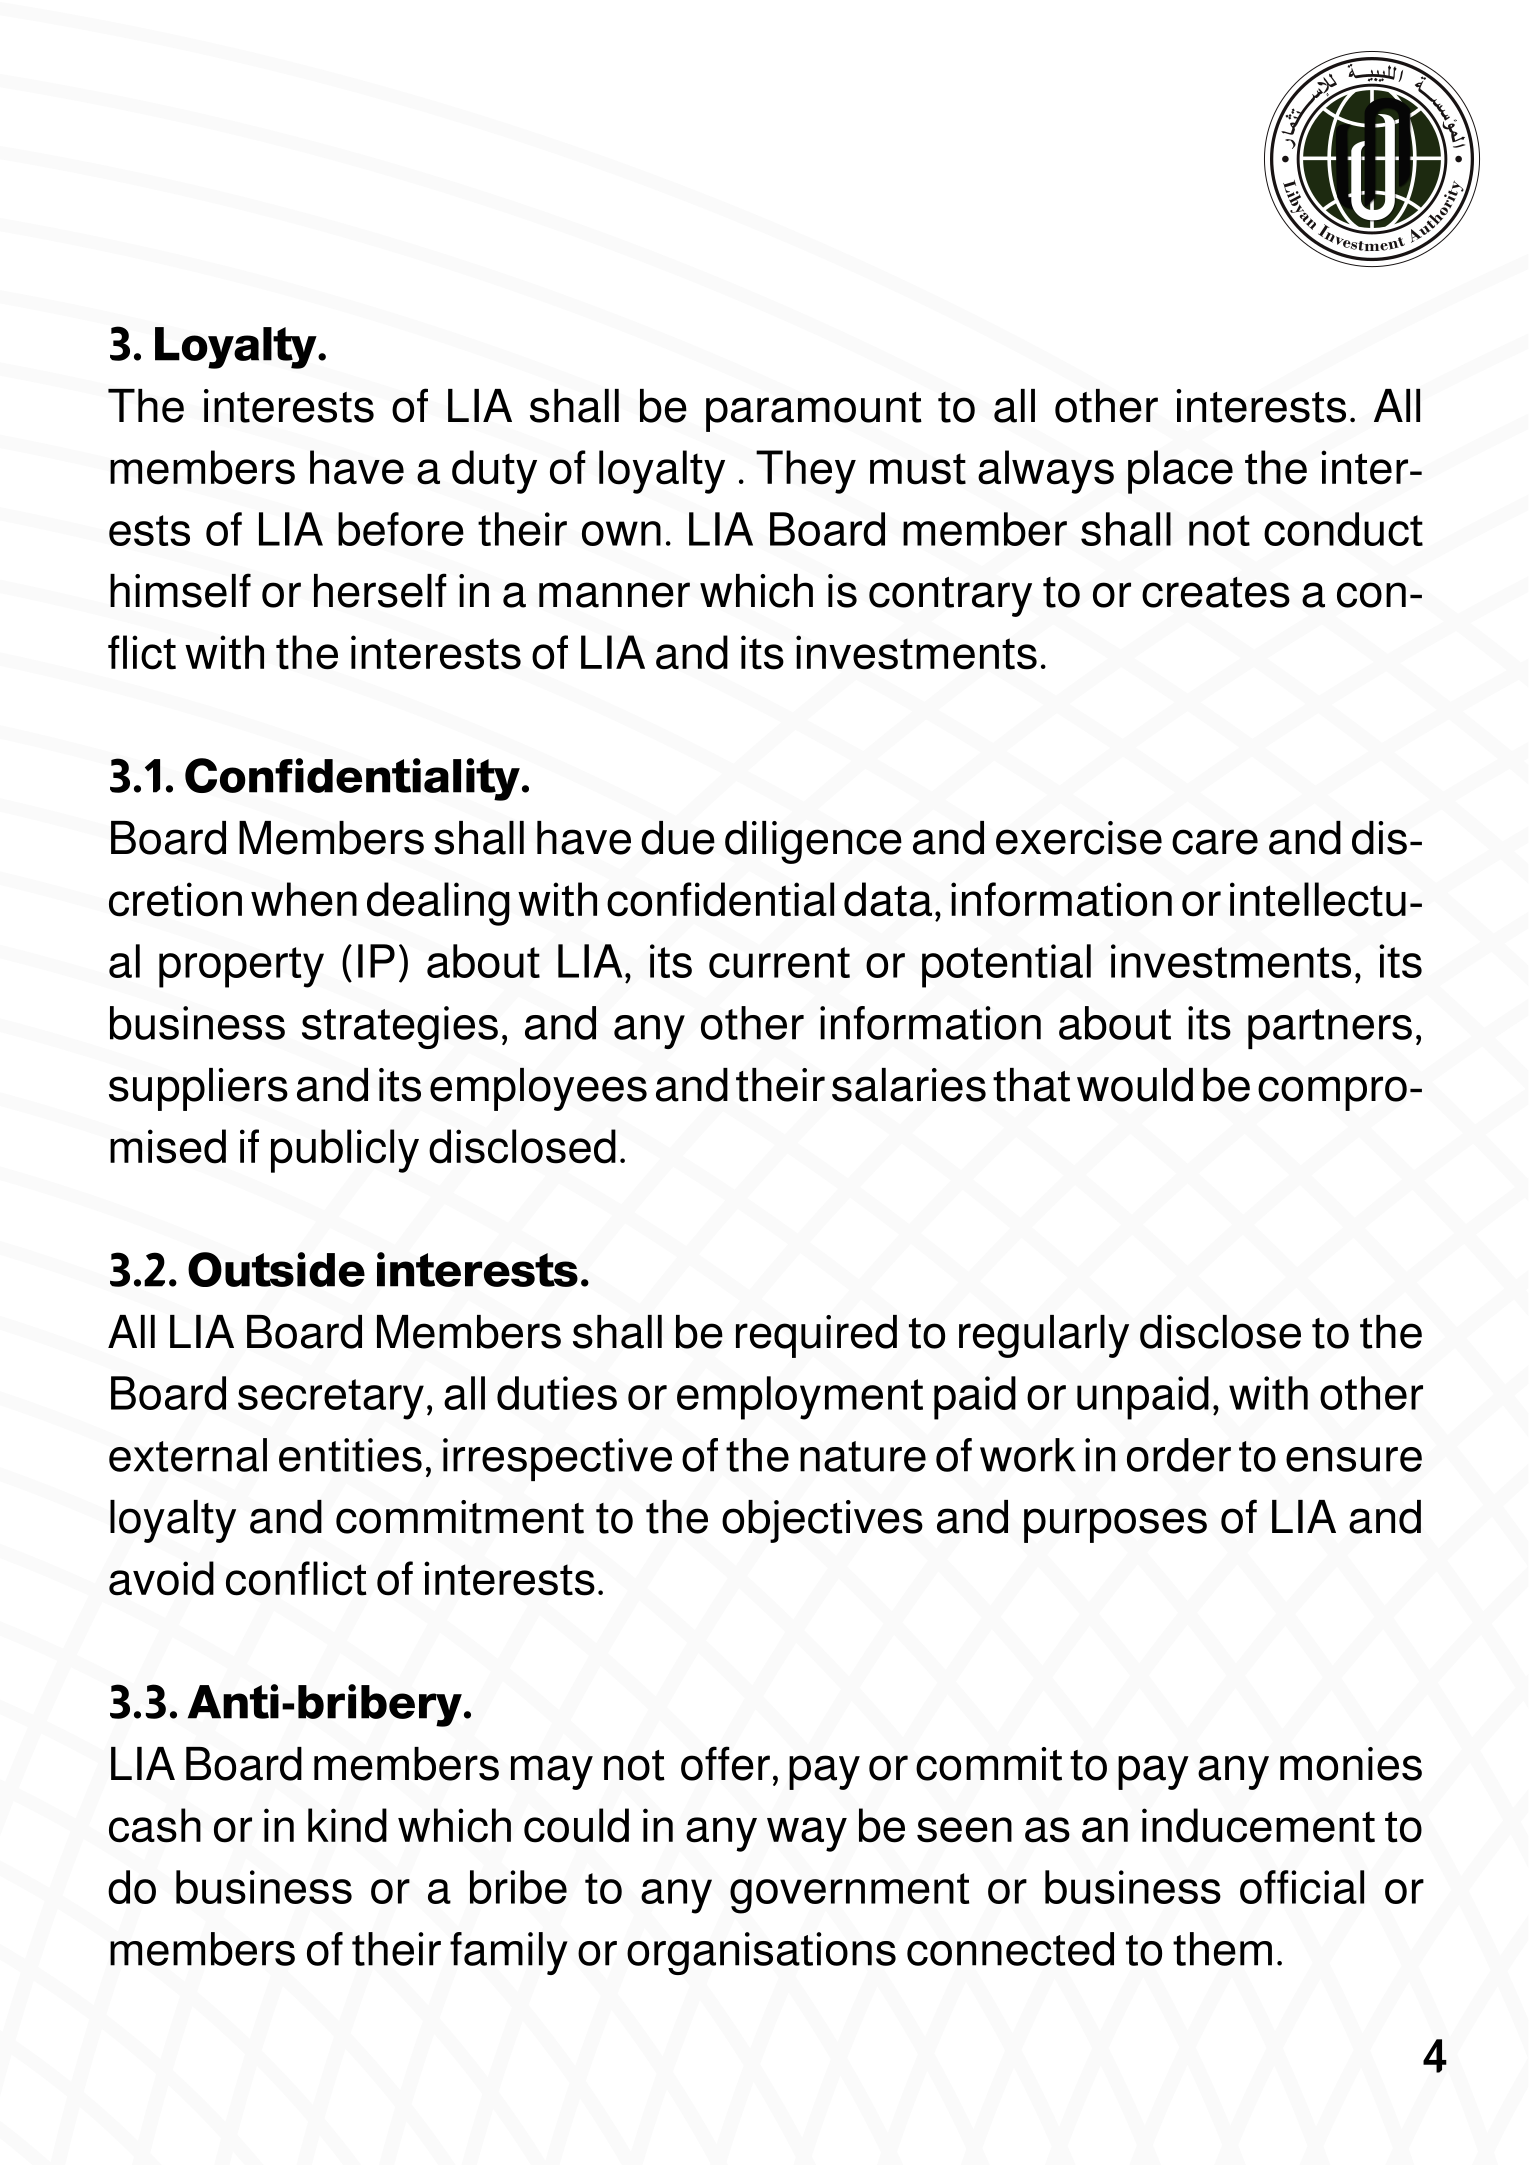 Image resolution: width=1531 pixels, height=2166 pixels. I want to click on before, so click(401, 529).
